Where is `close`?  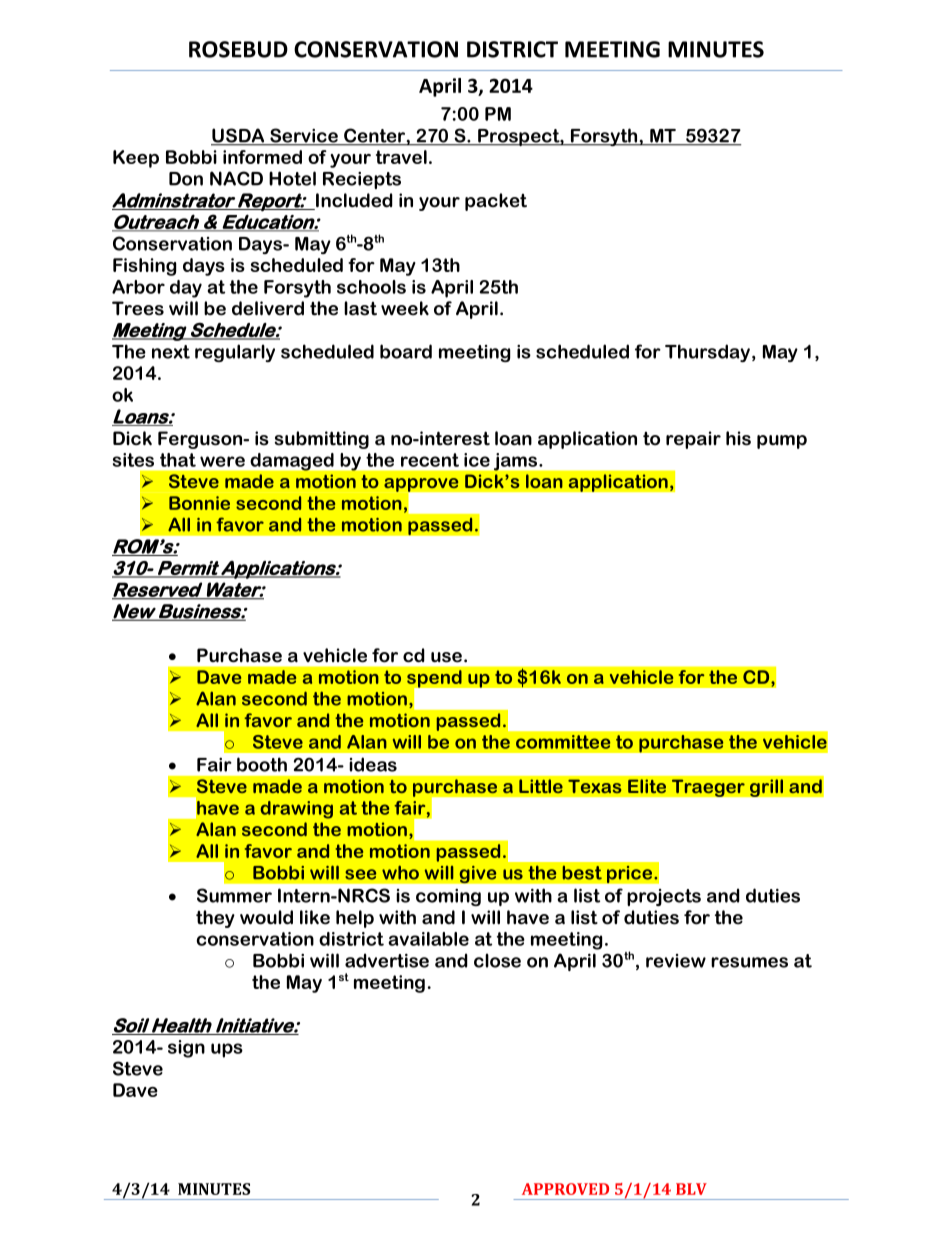 close is located at coordinates (497, 960).
